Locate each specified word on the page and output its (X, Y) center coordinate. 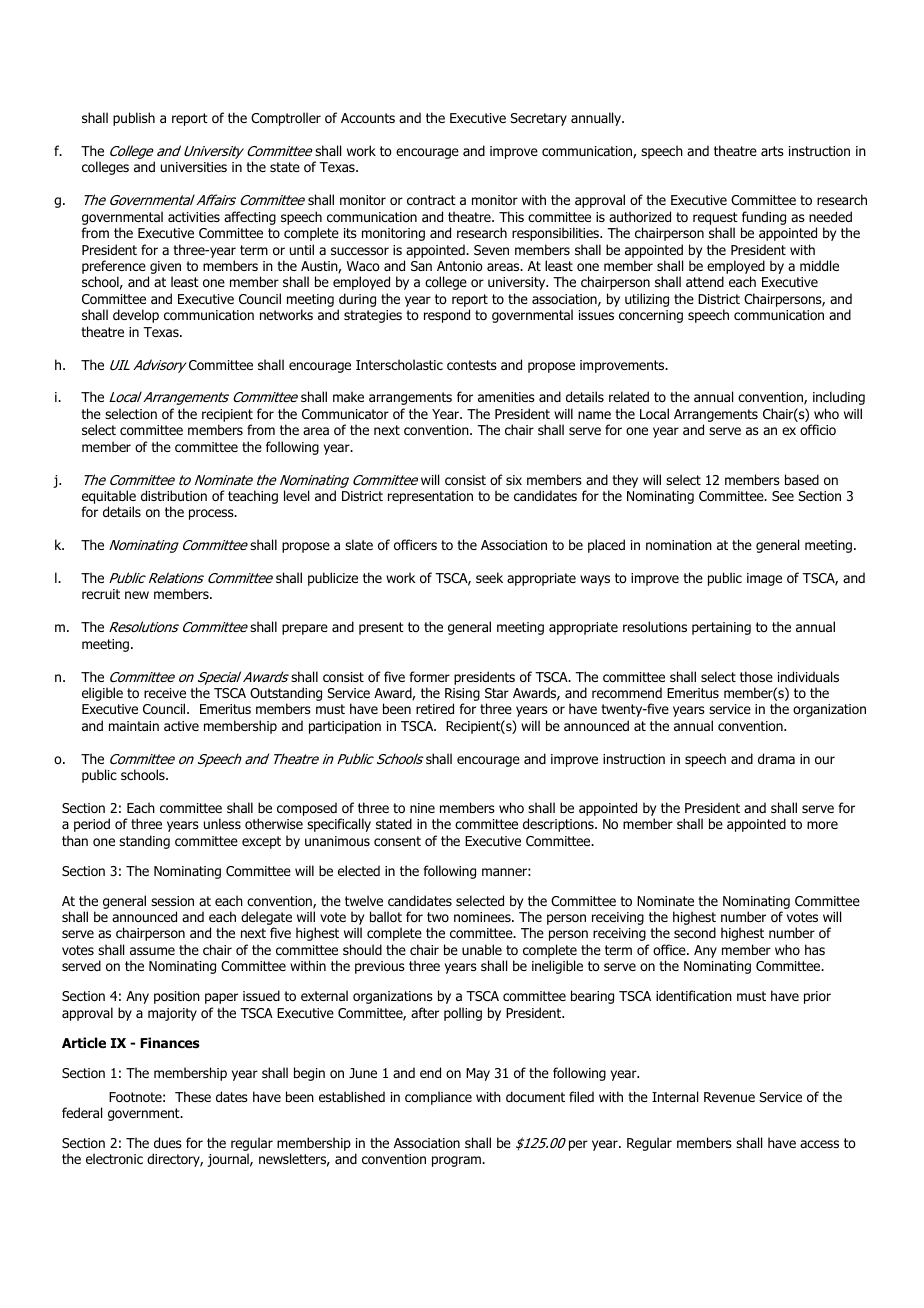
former (430, 677)
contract (431, 200)
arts (772, 151)
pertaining (721, 628)
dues (168, 1142)
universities (194, 167)
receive (165, 693)
